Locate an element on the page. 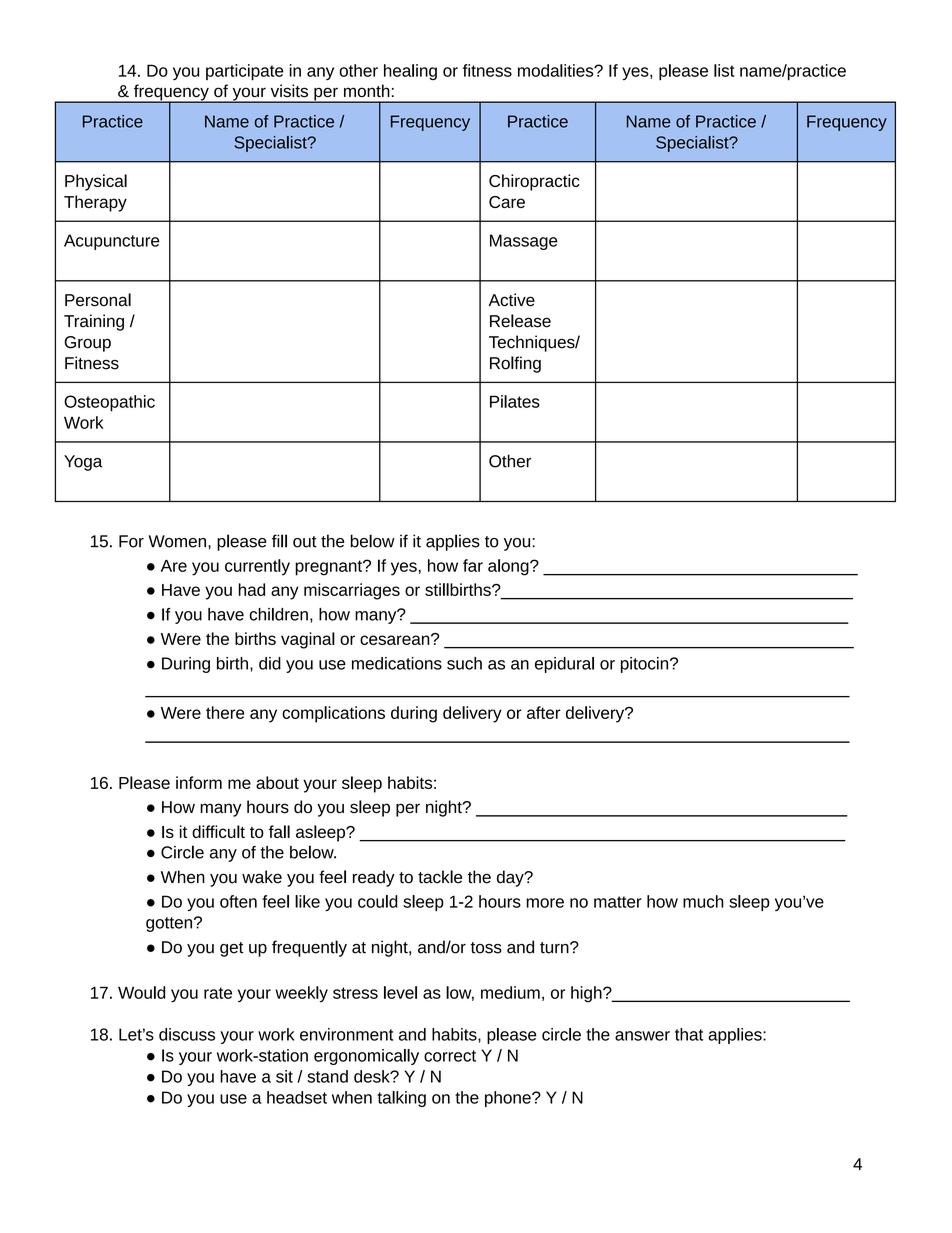 The width and height of the page is (952, 1233). Rolfing is located at coordinates (515, 364).
